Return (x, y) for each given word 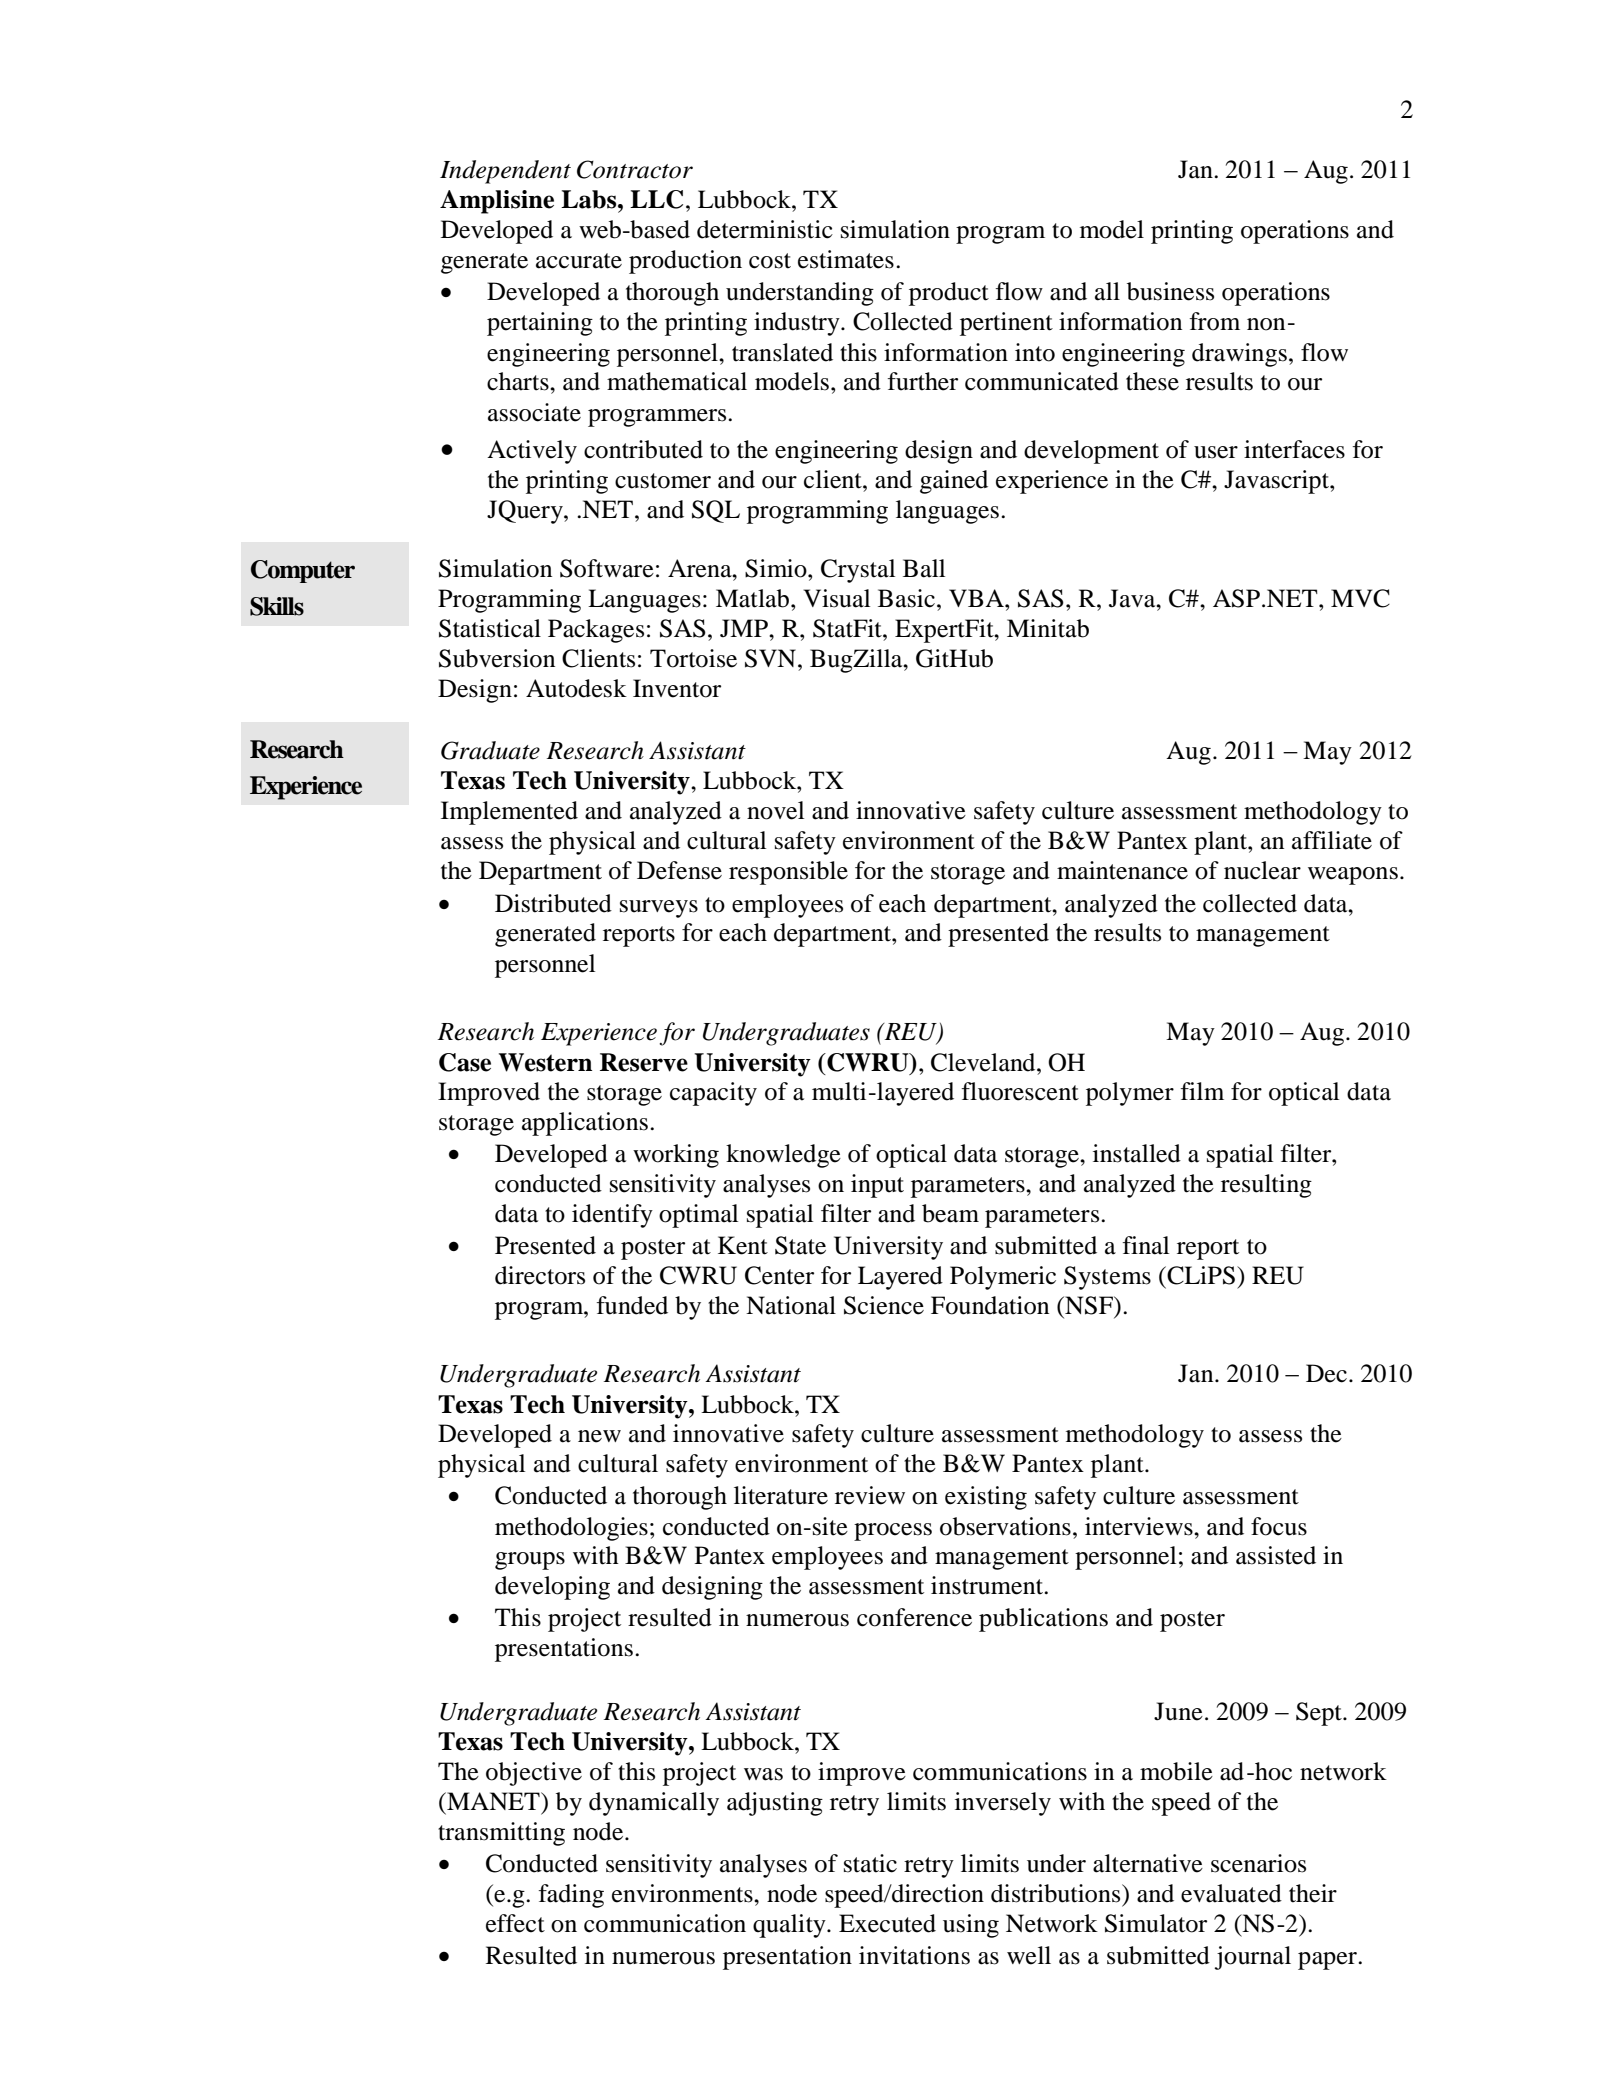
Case (465, 1062)
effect (515, 1923)
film (1202, 1091)
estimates (846, 259)
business (1170, 291)
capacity (713, 1094)
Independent (505, 172)
